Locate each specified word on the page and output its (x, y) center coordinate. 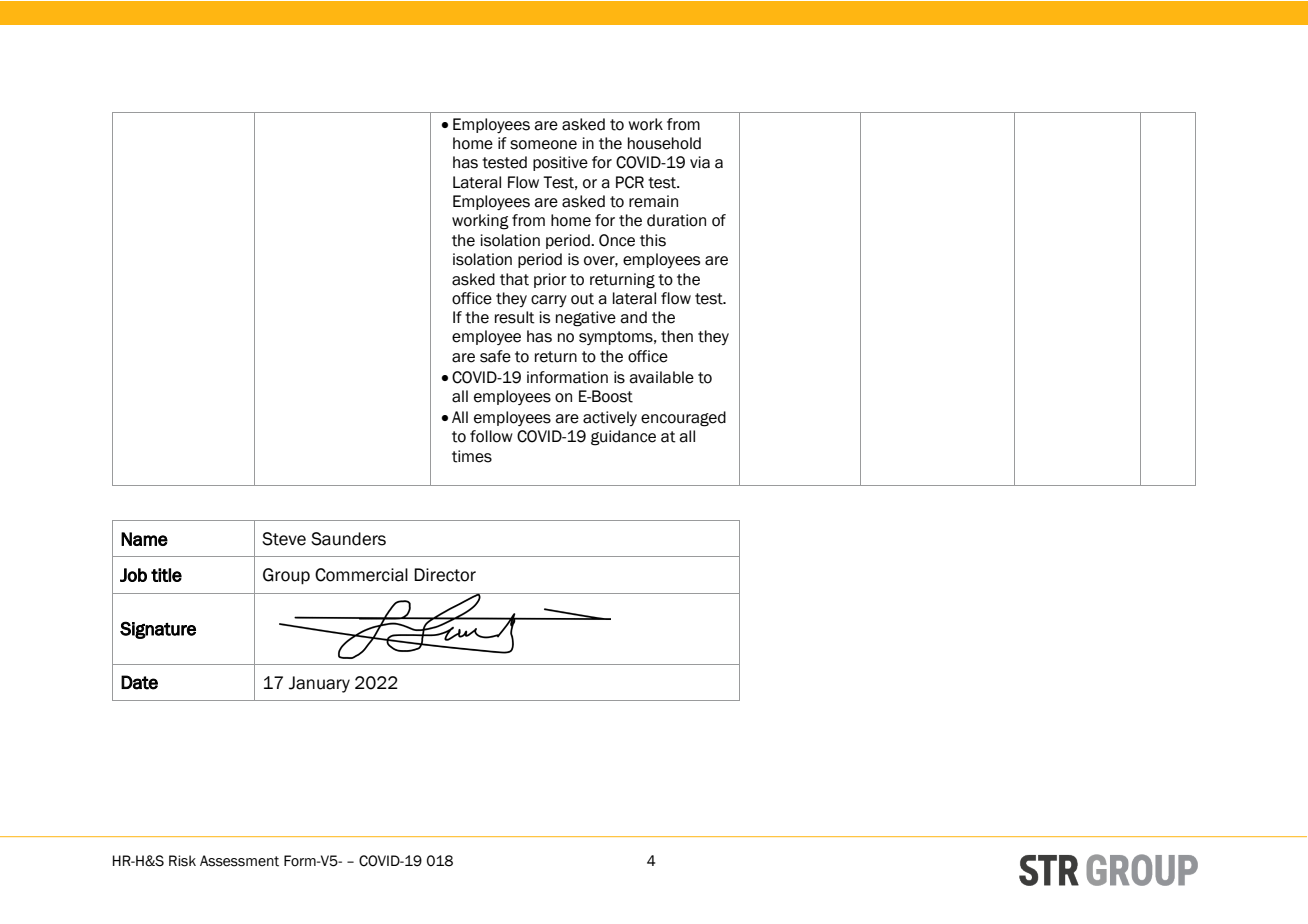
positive (560, 163)
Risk (182, 861)
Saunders (348, 539)
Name (144, 539)
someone (543, 145)
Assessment (239, 861)
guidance (623, 438)
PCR (630, 182)
